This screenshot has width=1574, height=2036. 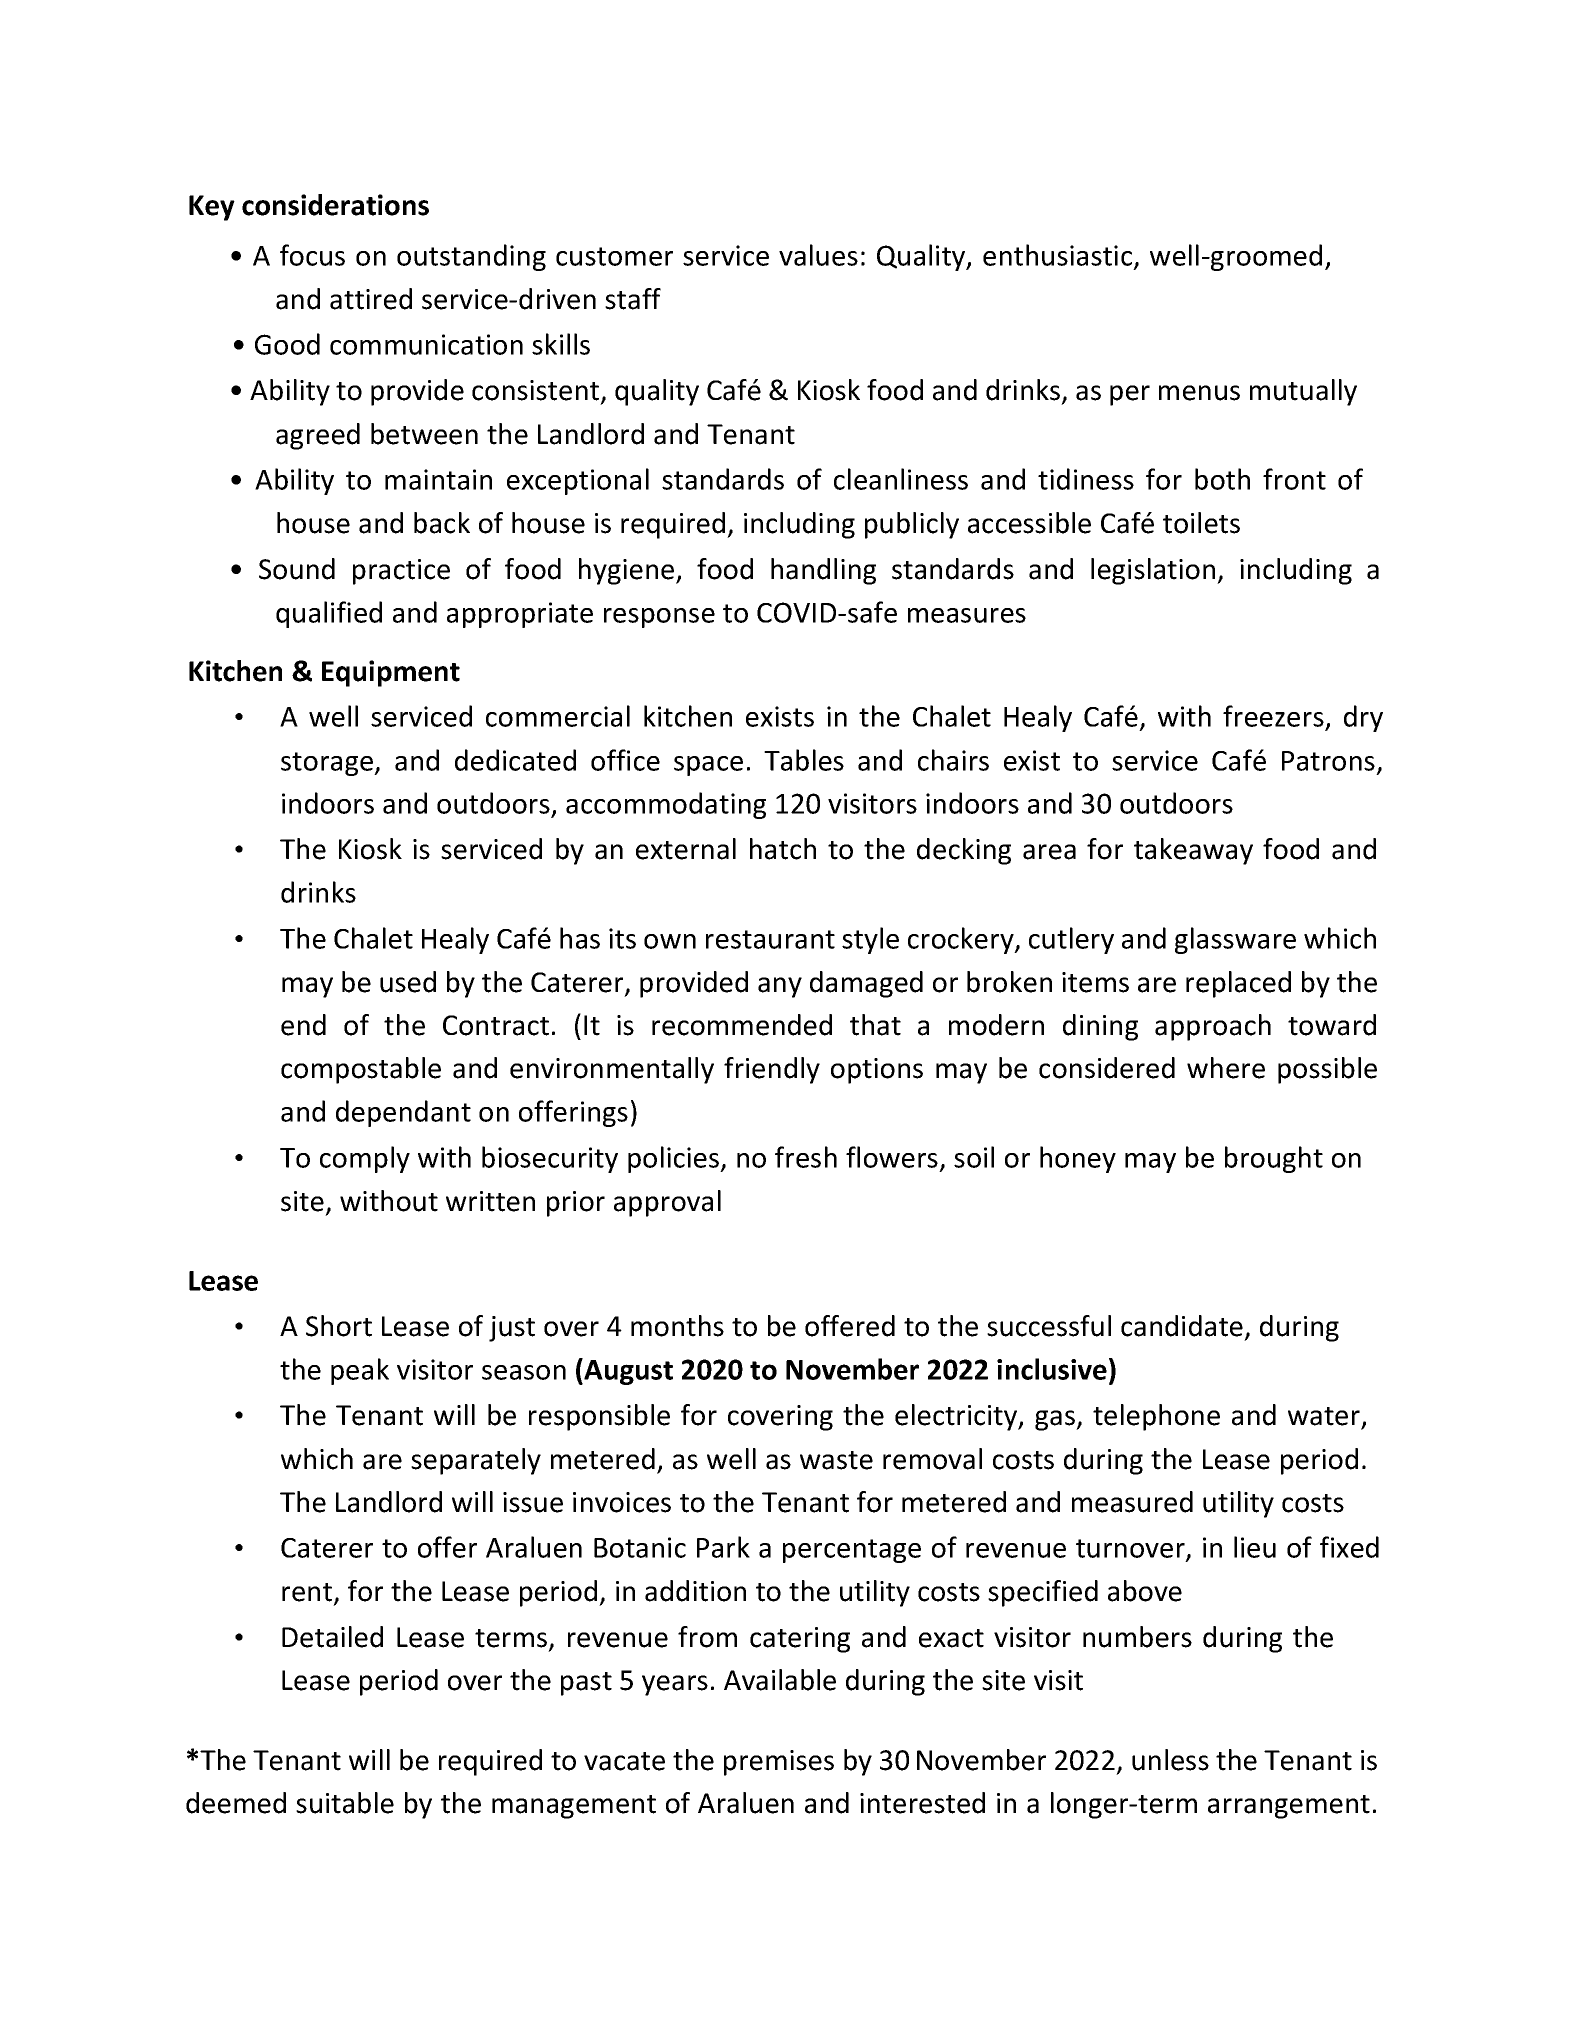 What do you see at coordinates (1213, 1027) in the screenshot?
I see `approach` at bounding box center [1213, 1027].
